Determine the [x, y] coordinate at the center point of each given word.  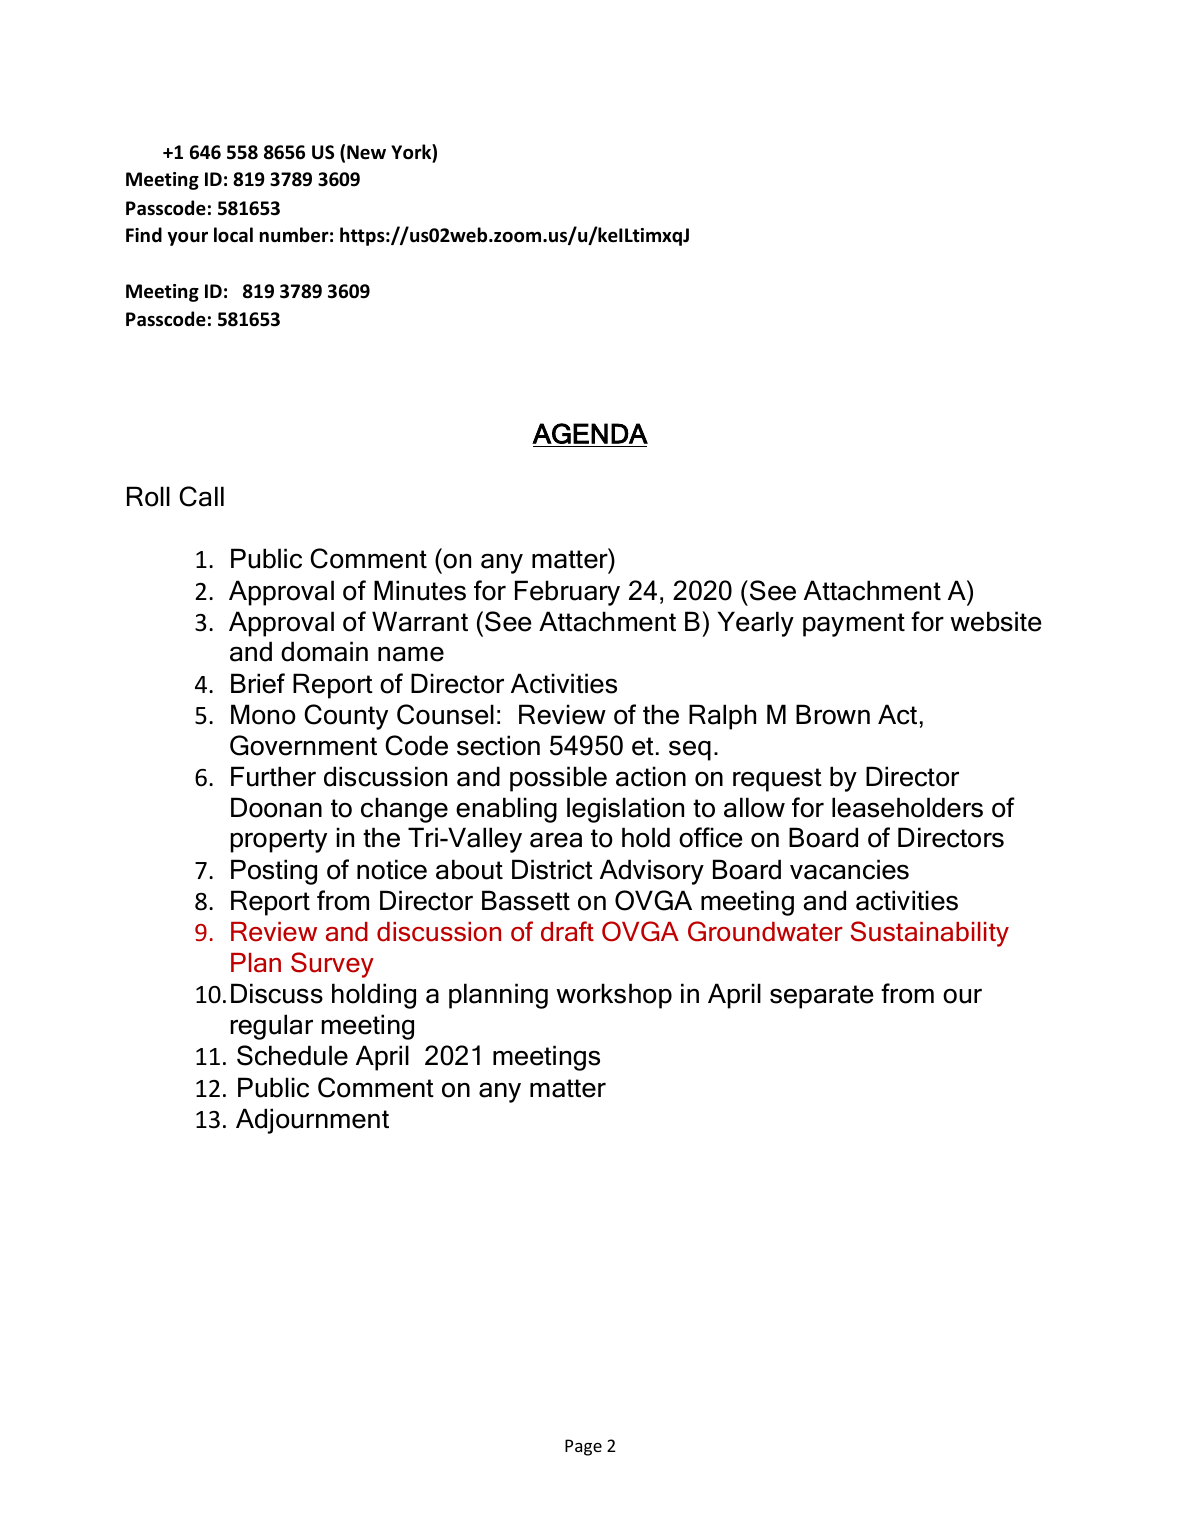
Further [273, 776]
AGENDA [590, 433]
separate [822, 997]
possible [558, 779]
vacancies [849, 869]
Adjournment [312, 1121]
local [233, 235]
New [366, 152]
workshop [614, 996]
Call [201, 496]
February [567, 593]
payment [854, 625]
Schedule [292, 1055]
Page [583, 1447]
